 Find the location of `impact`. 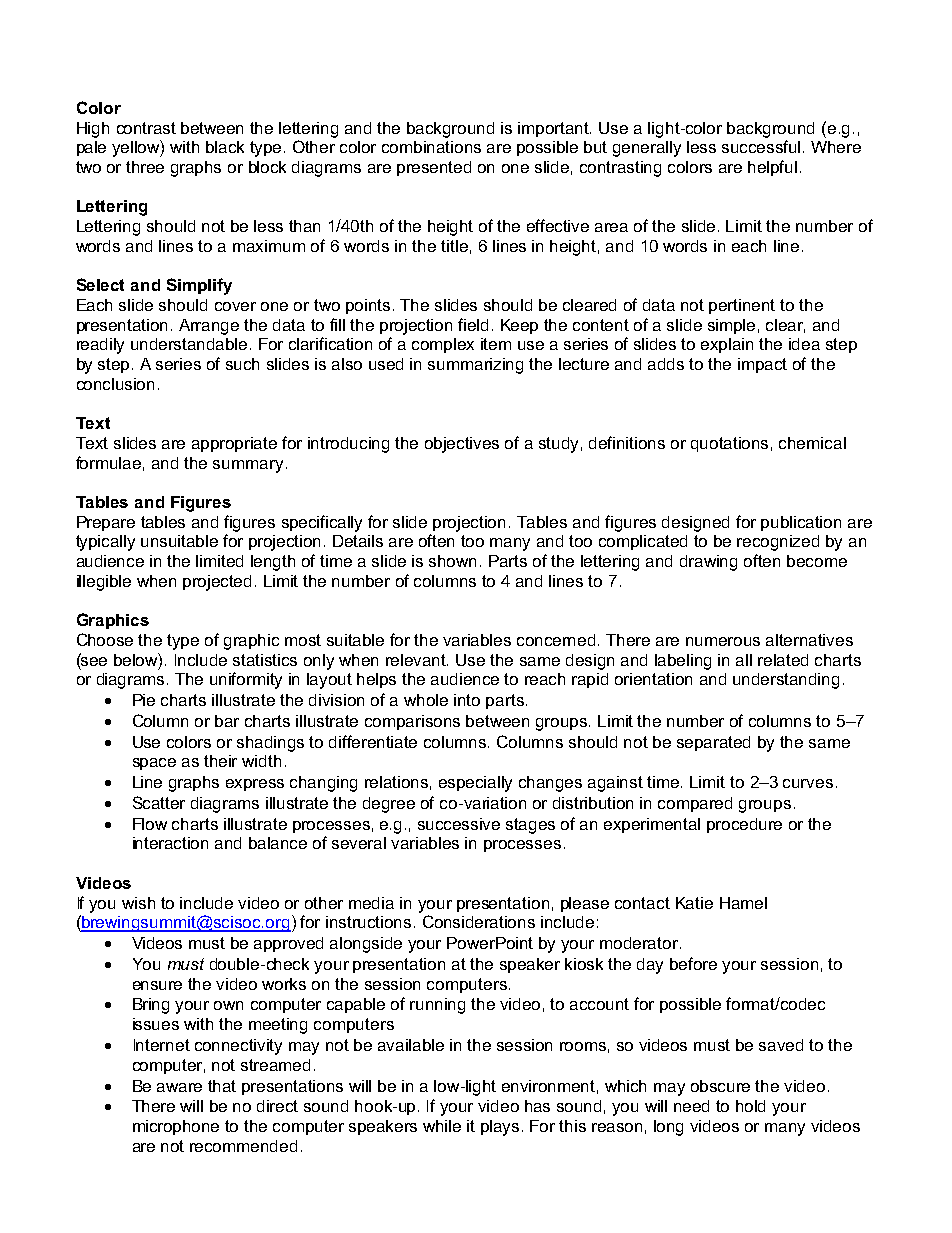

impact is located at coordinates (762, 365).
